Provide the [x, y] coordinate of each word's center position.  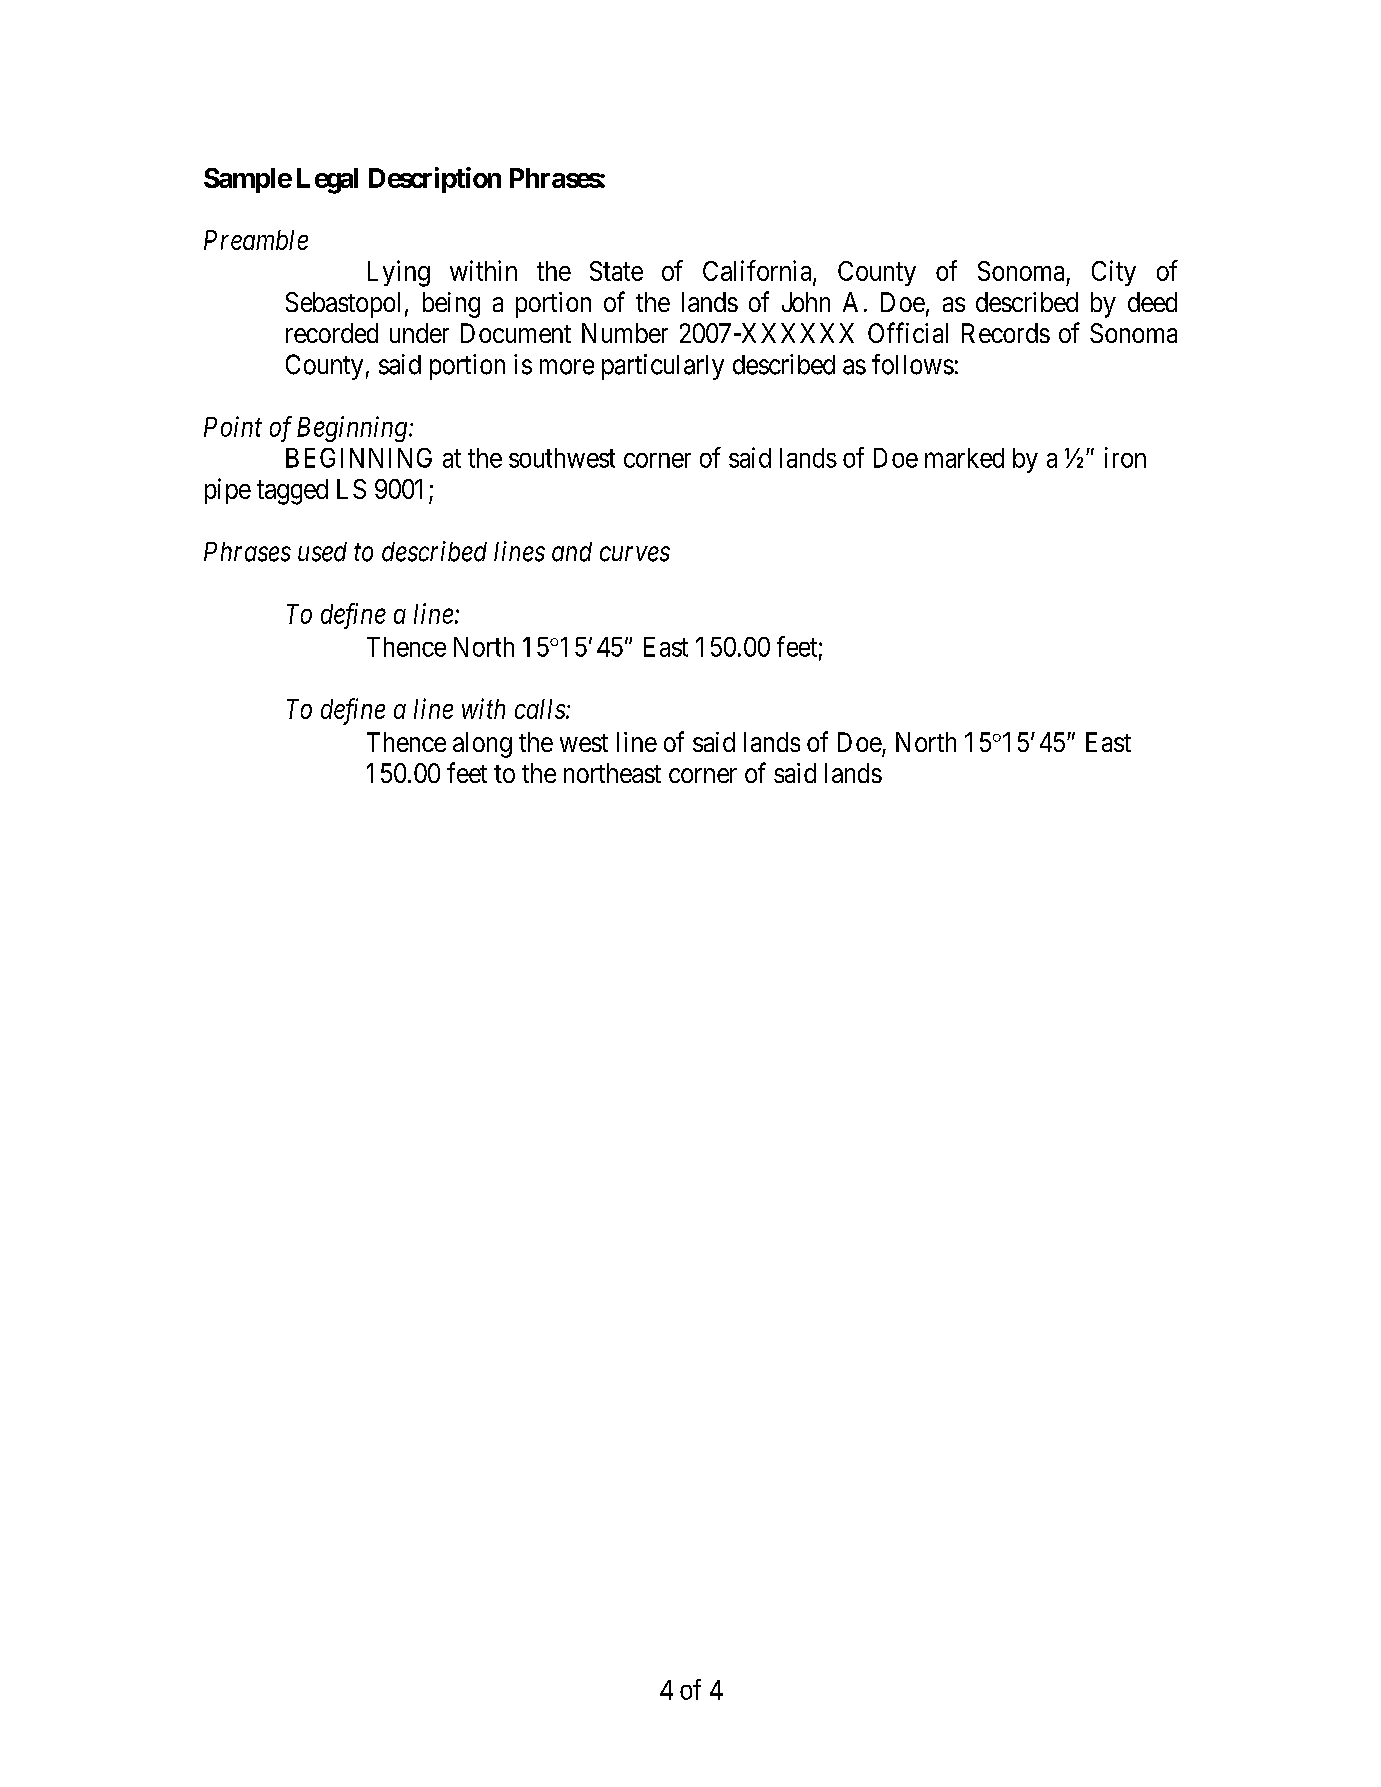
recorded [332, 333]
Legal [327, 181]
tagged [292, 492]
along [482, 745]
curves [635, 554]
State [616, 271]
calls [541, 709]
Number [625, 333]
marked [964, 458]
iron [1125, 457]
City [1114, 273]
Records [1006, 333]
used [322, 552]
